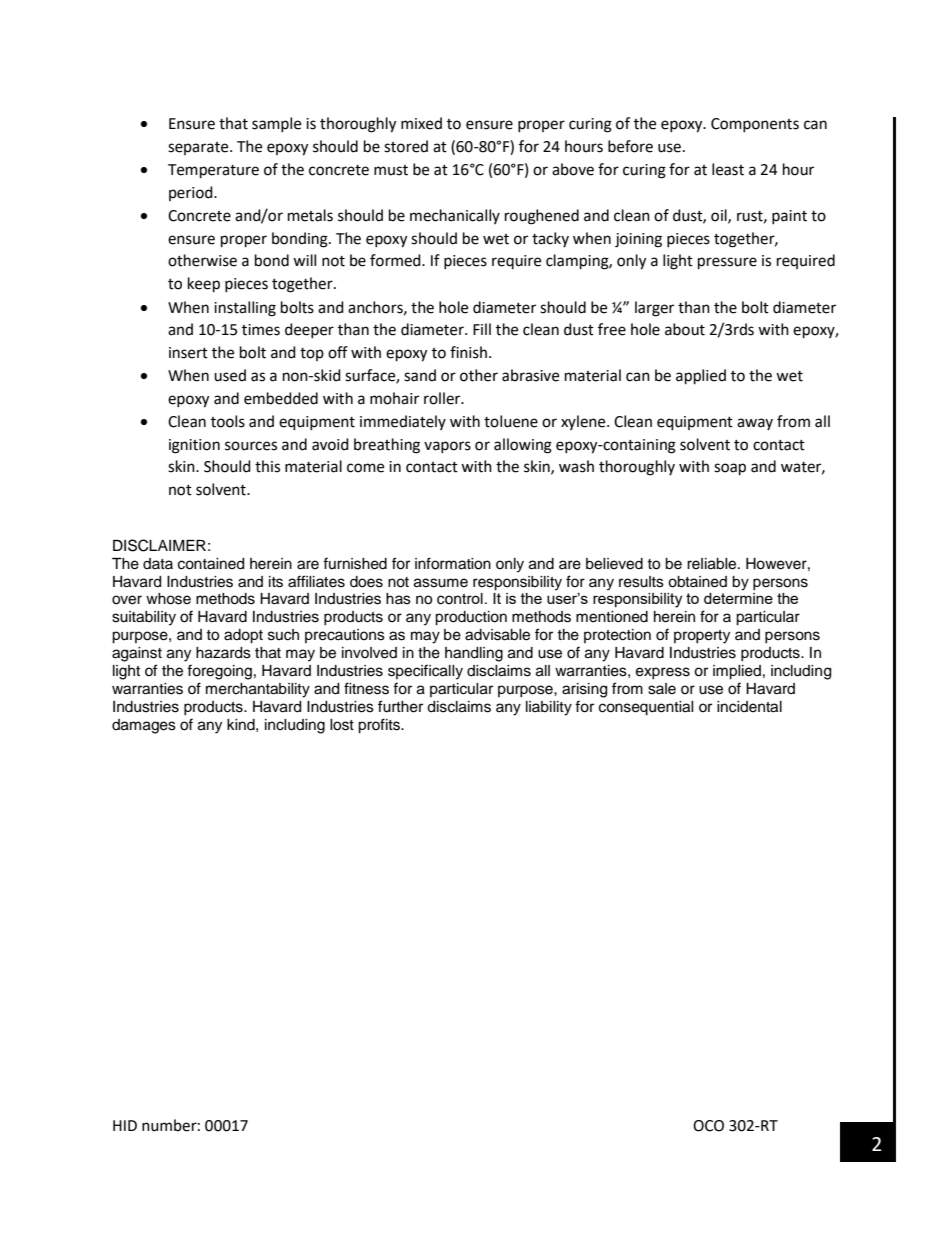  I want to click on least, so click(728, 169).
